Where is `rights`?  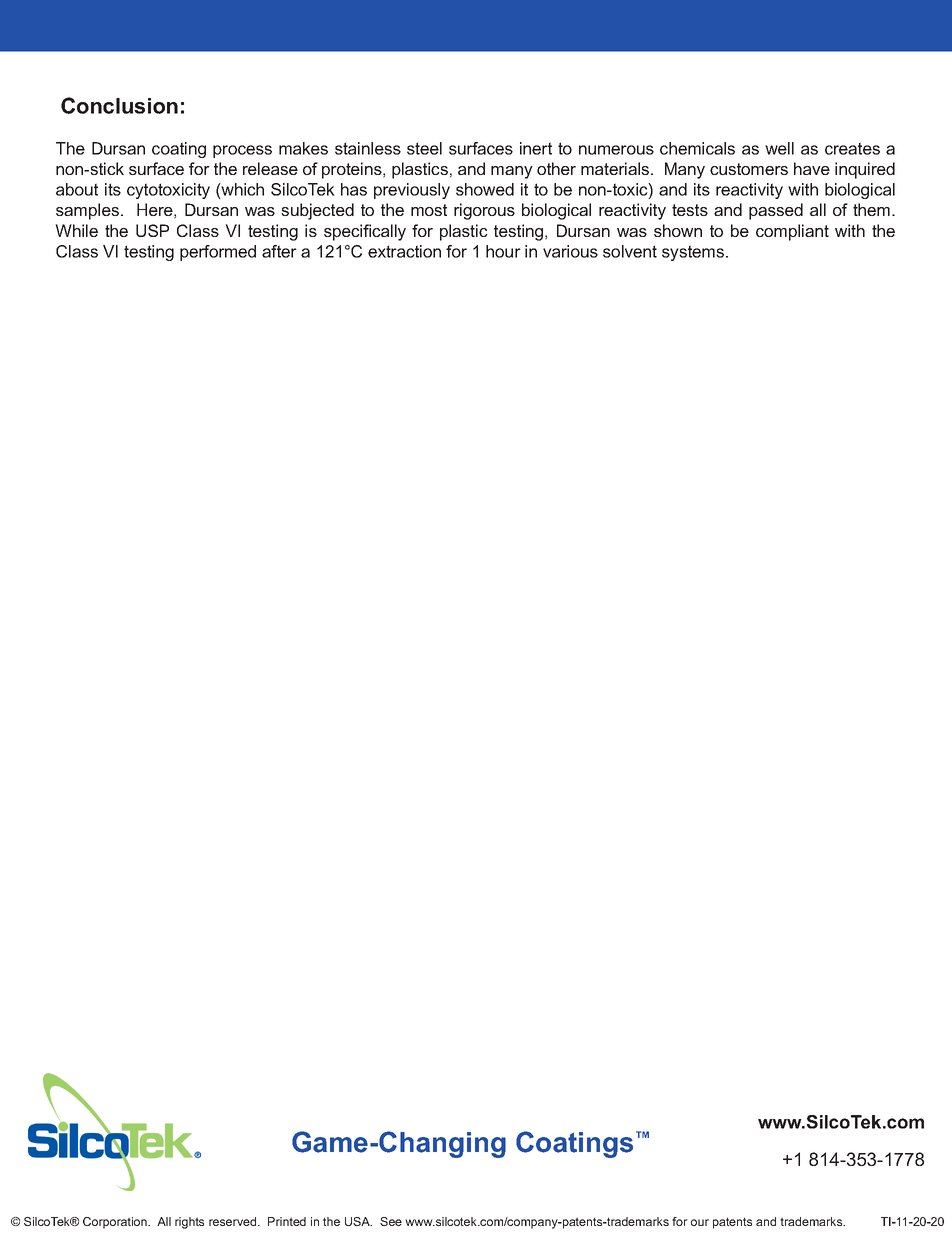 rights is located at coordinates (189, 1223).
